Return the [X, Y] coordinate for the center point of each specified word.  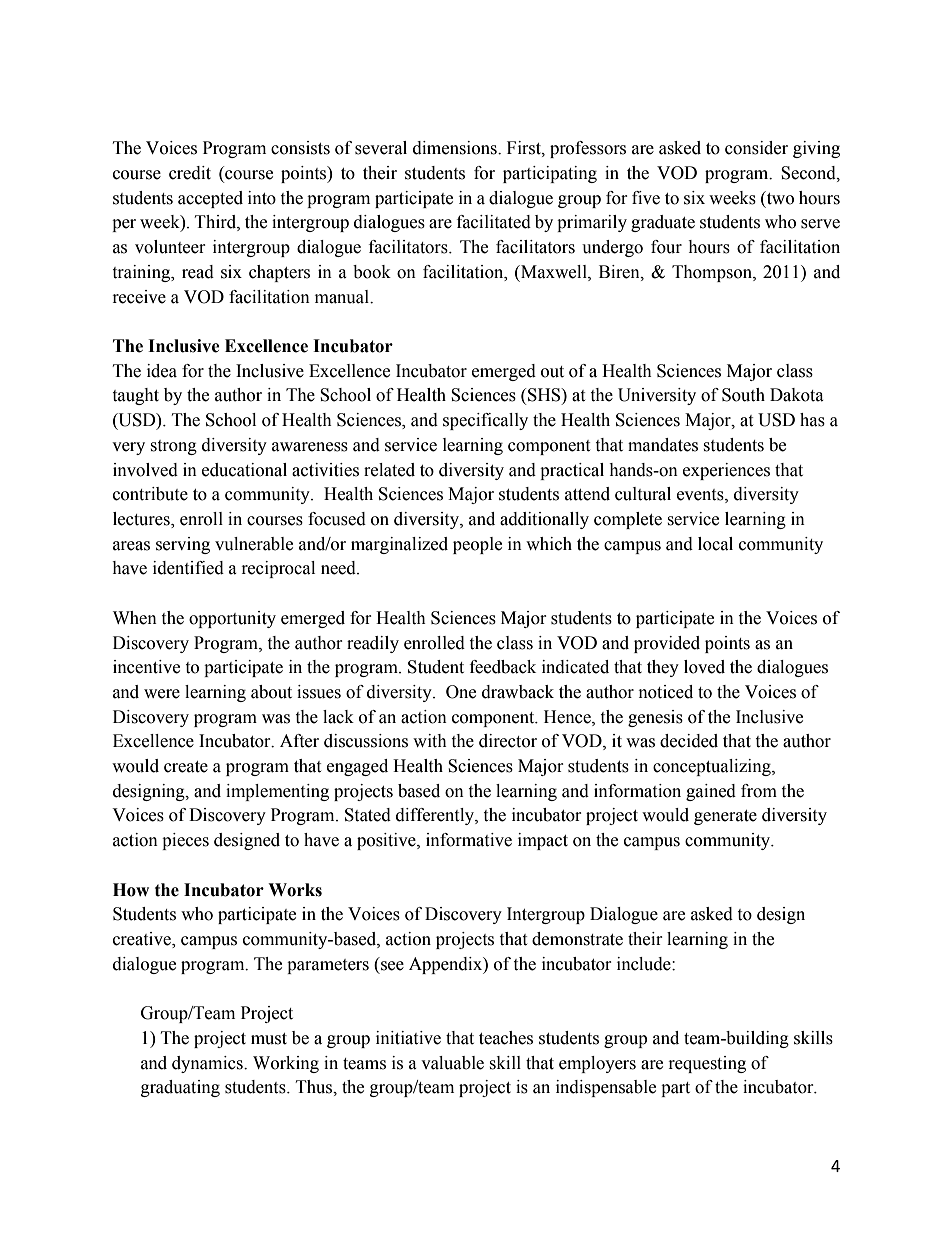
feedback [503, 667]
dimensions [456, 148]
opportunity [232, 619]
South [743, 395]
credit [190, 173]
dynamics [208, 1064]
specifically [485, 421]
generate [725, 817]
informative [469, 840]
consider [756, 148]
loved [704, 667]
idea [162, 371]
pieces [185, 841]
